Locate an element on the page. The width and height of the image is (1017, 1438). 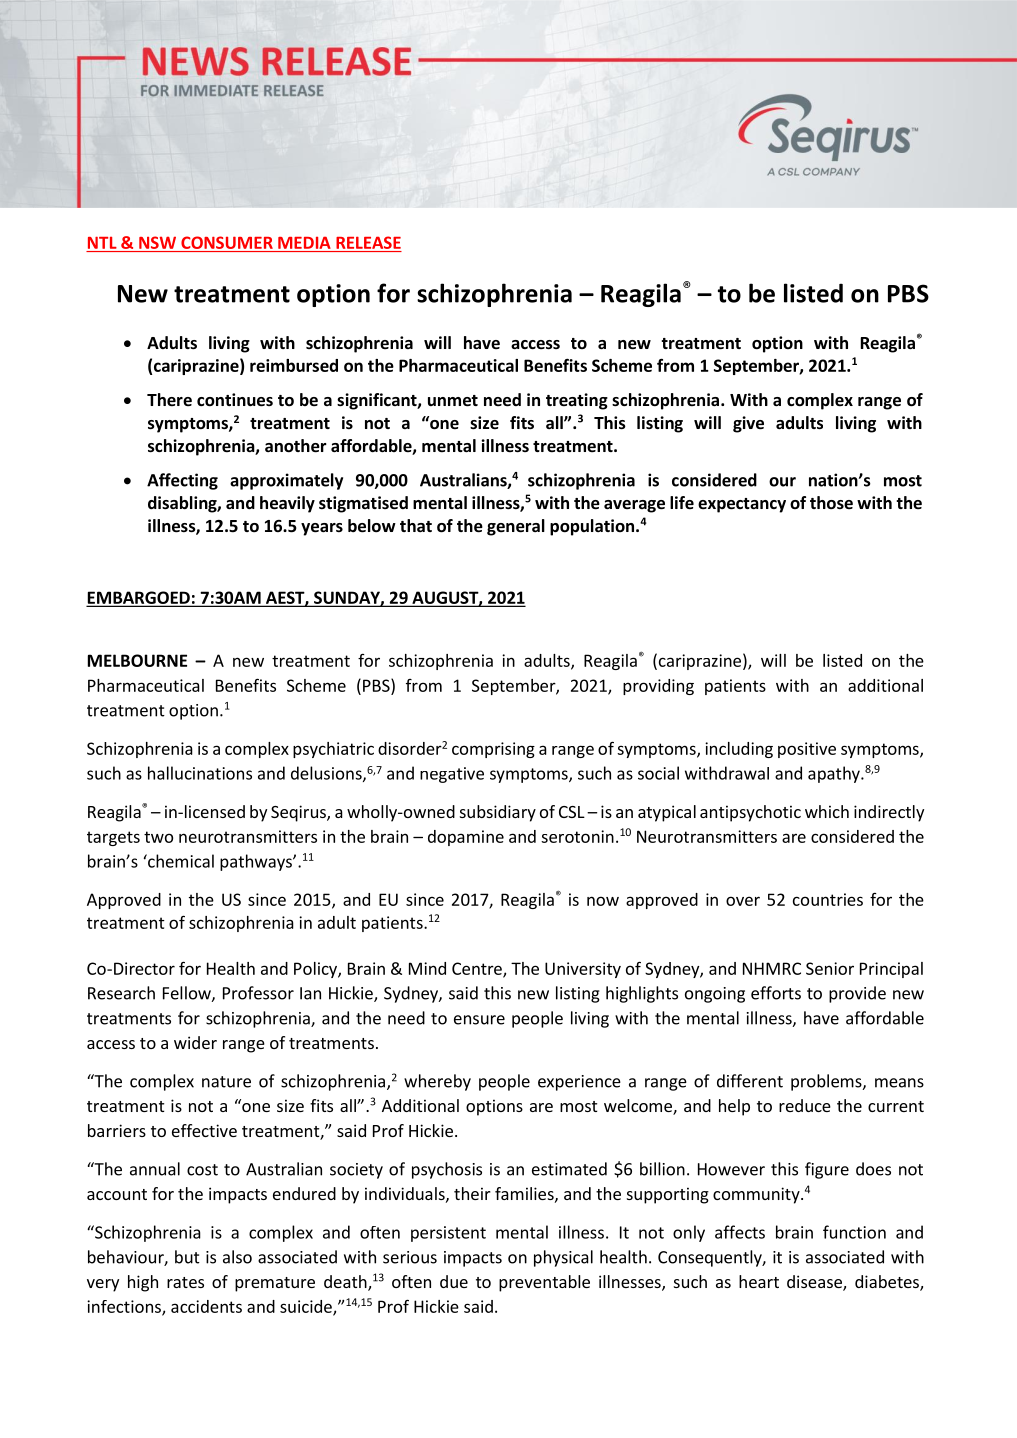
CONSUMER is located at coordinates (227, 244).
